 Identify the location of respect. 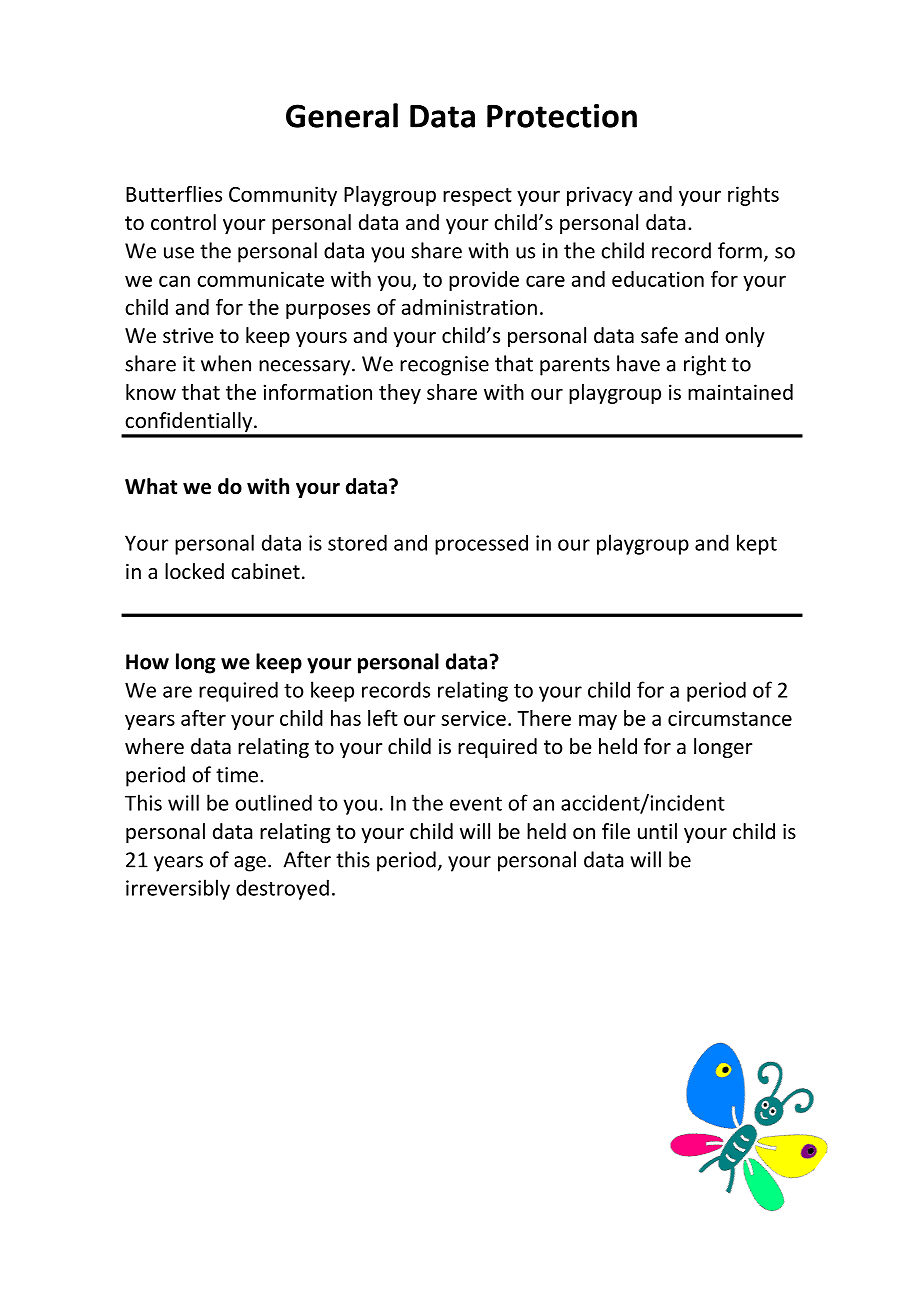
(477, 197).
